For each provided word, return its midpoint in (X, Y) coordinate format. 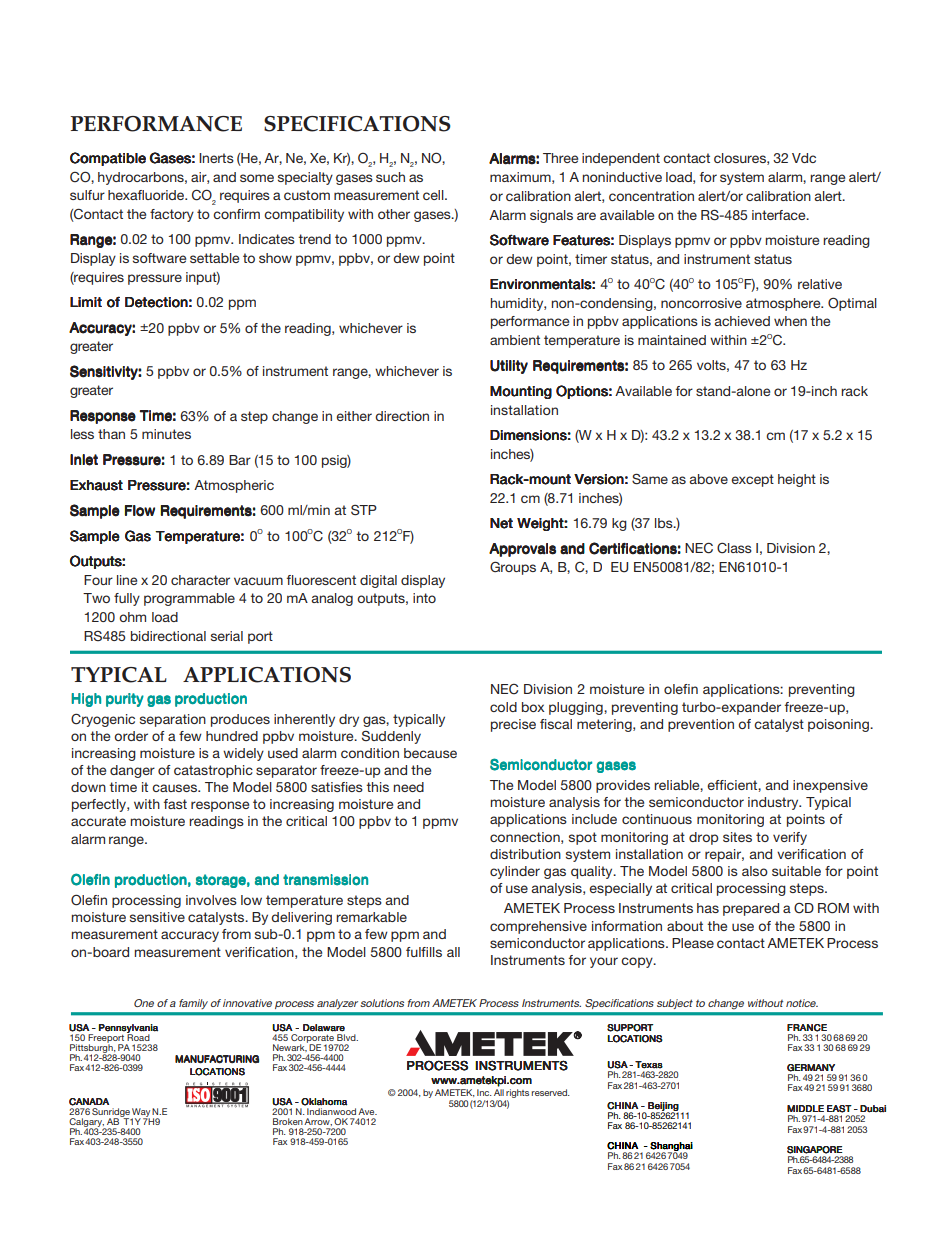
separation (173, 720)
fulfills (424, 952)
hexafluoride (147, 195)
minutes (166, 434)
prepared (751, 909)
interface (780, 215)
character (200, 580)
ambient (515, 340)
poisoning (839, 725)
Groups (513, 568)
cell (434, 195)
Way (140, 1114)
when (790, 321)
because (430, 753)
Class (734, 548)
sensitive (157, 917)
